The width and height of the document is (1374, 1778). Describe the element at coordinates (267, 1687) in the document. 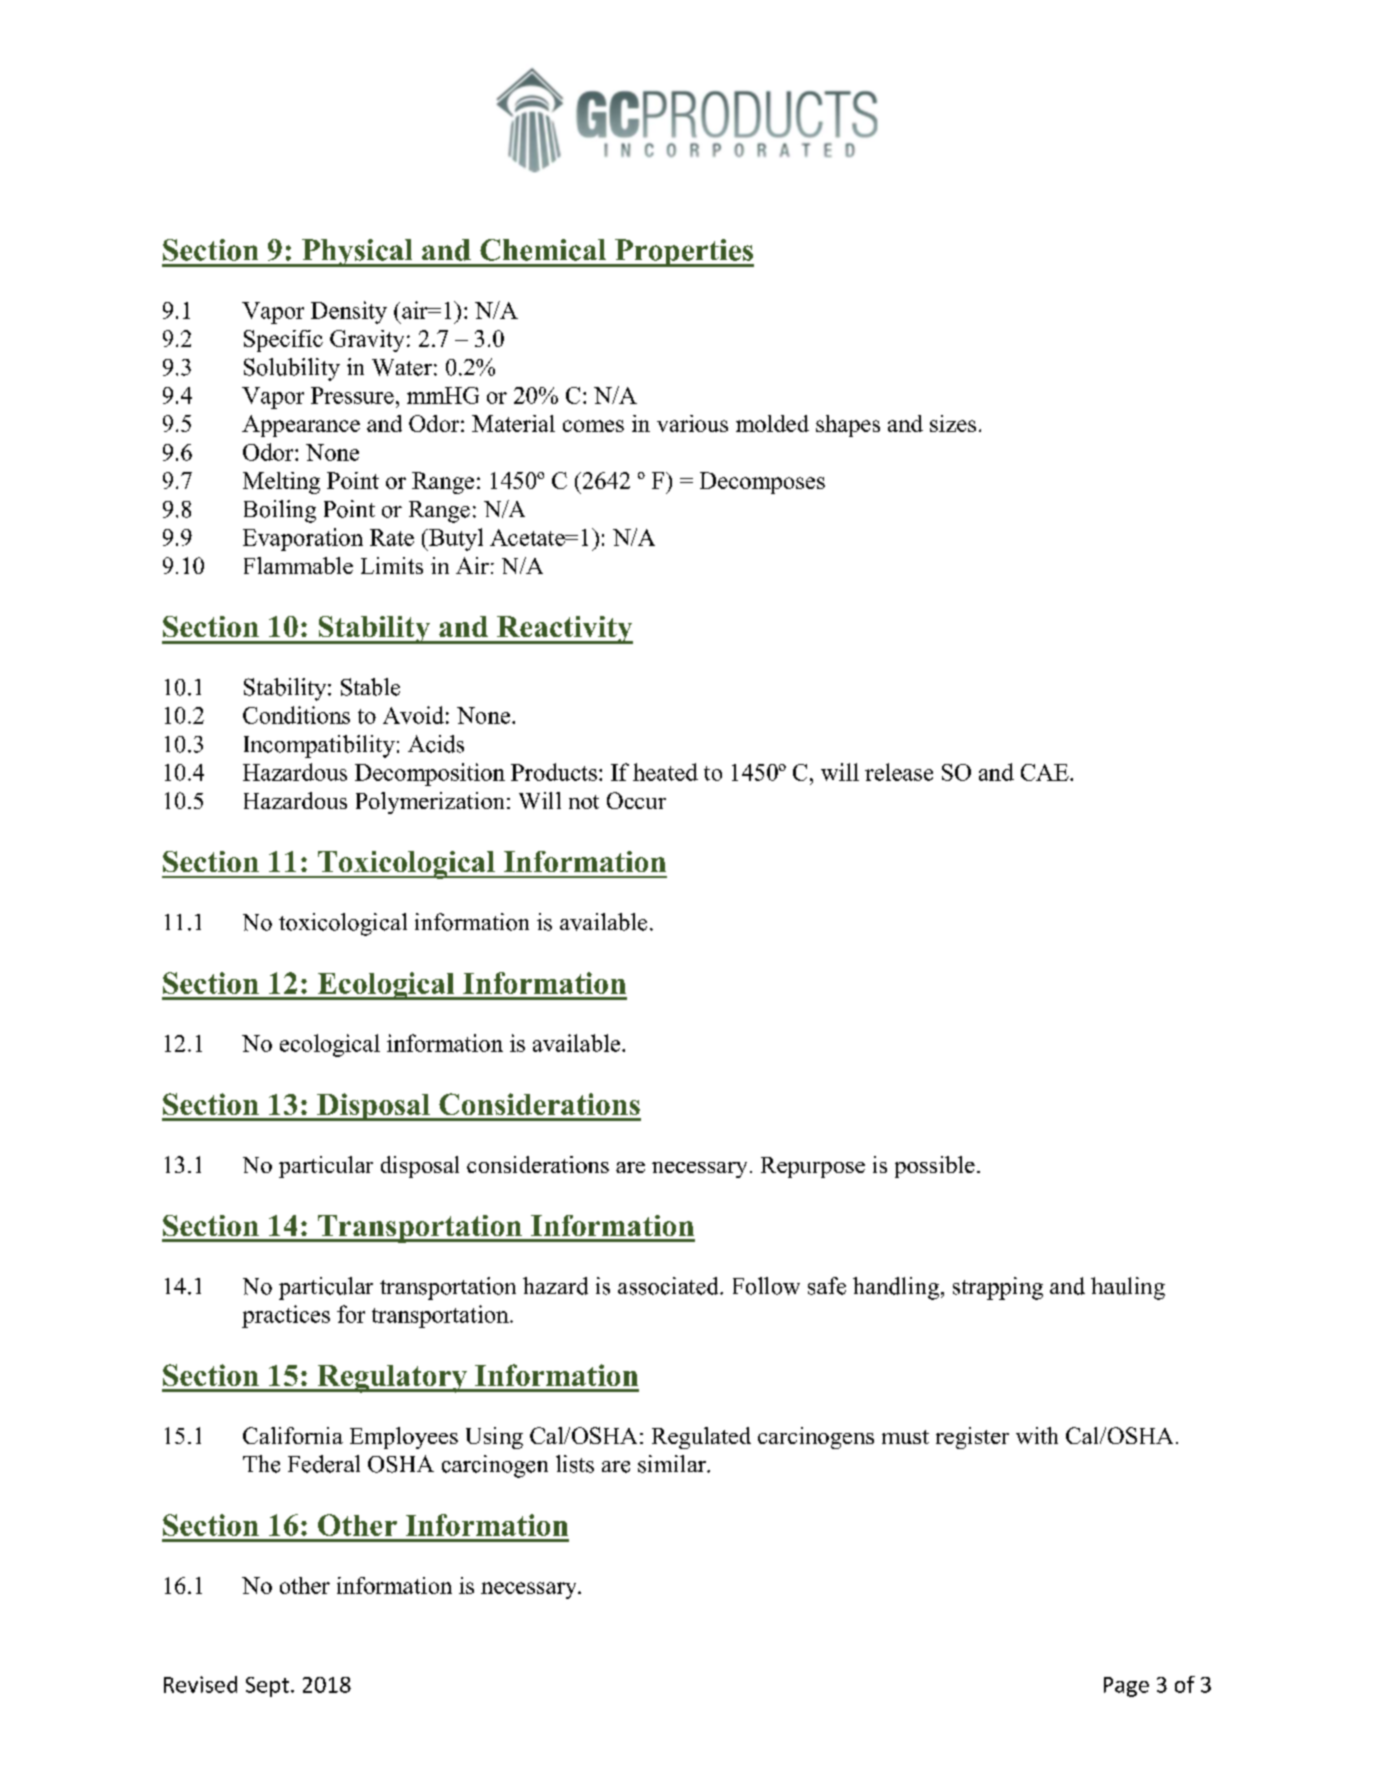

I see `Sept` at that location.
